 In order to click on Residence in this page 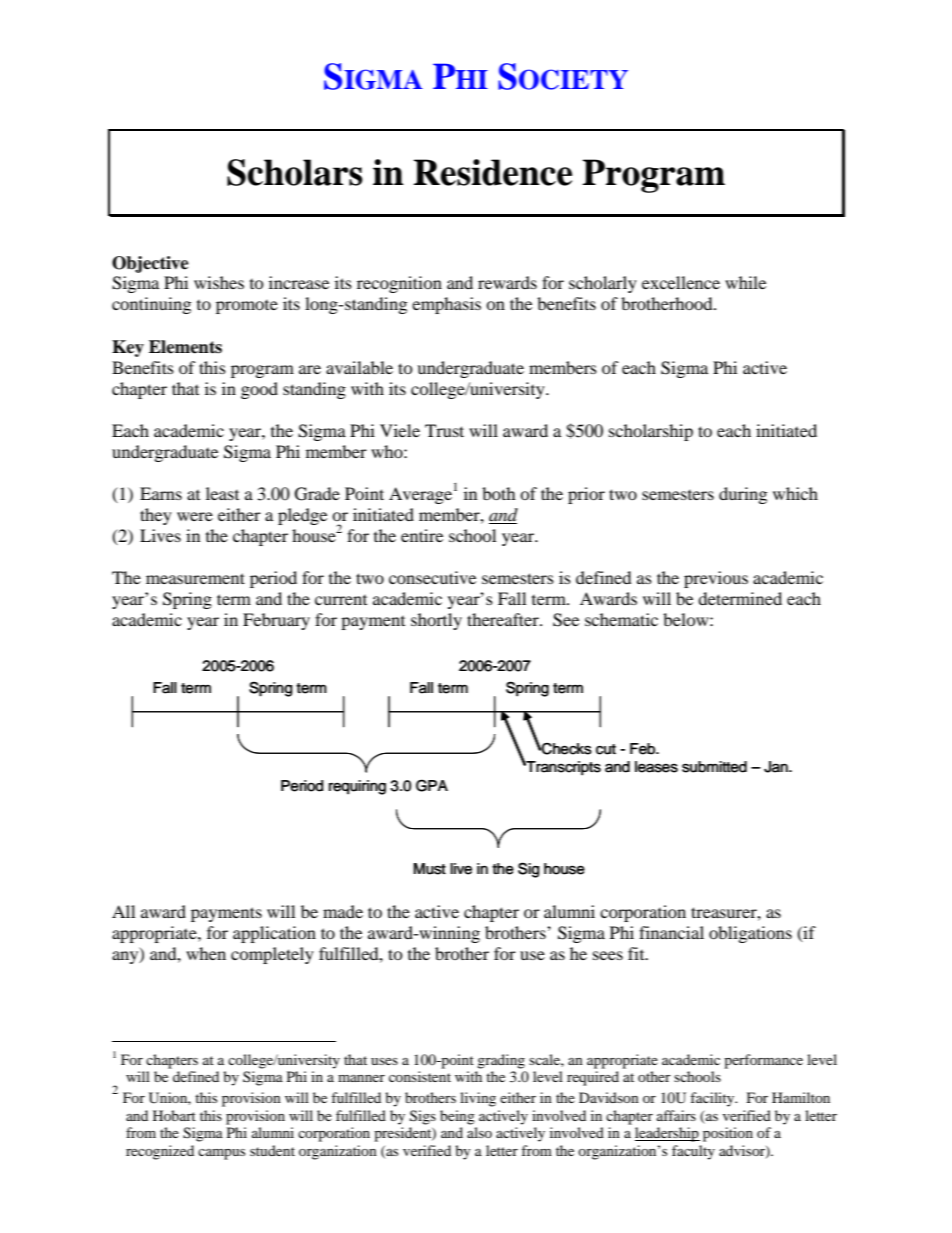, I will do `click(493, 172)`.
